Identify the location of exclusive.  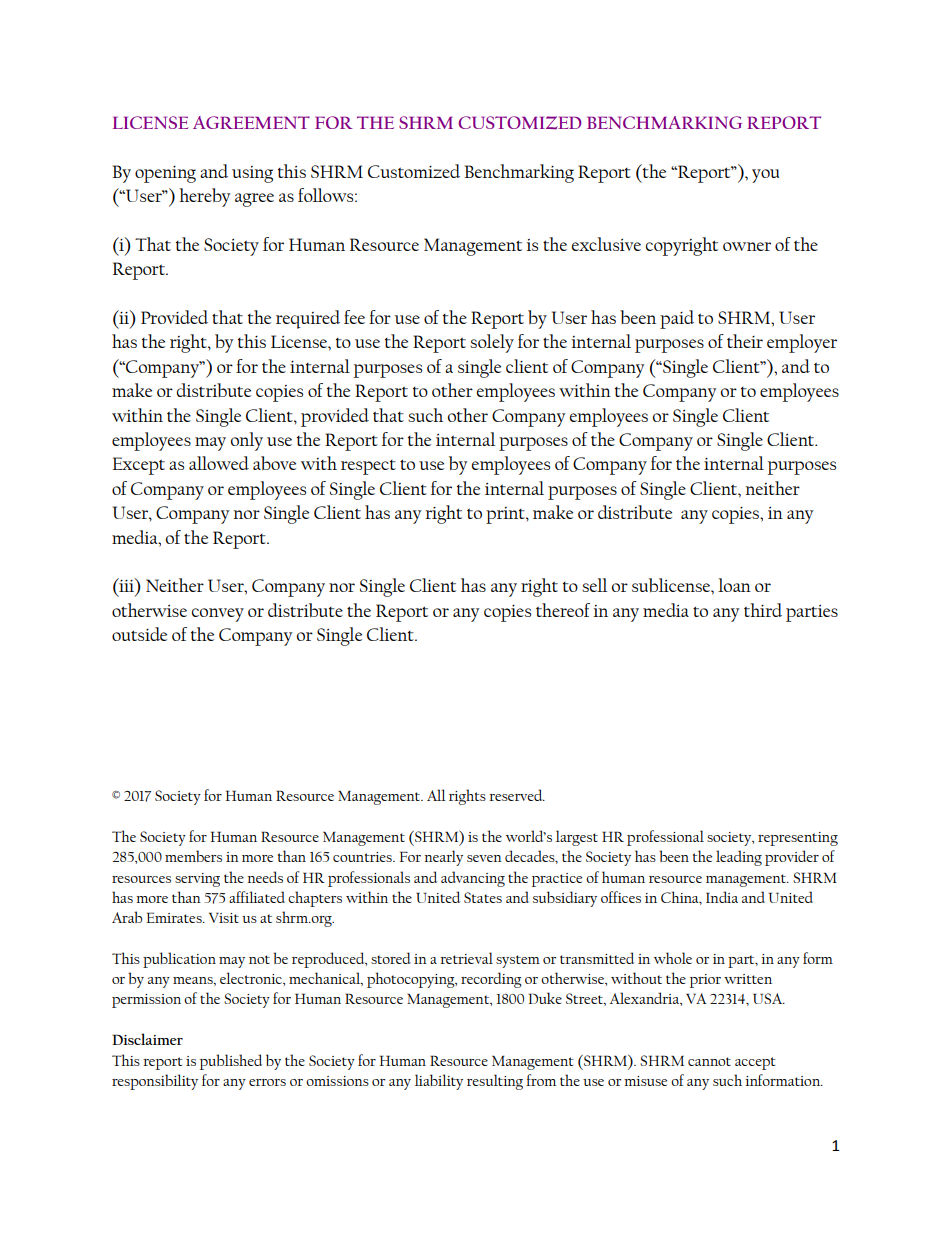
(606, 244).
